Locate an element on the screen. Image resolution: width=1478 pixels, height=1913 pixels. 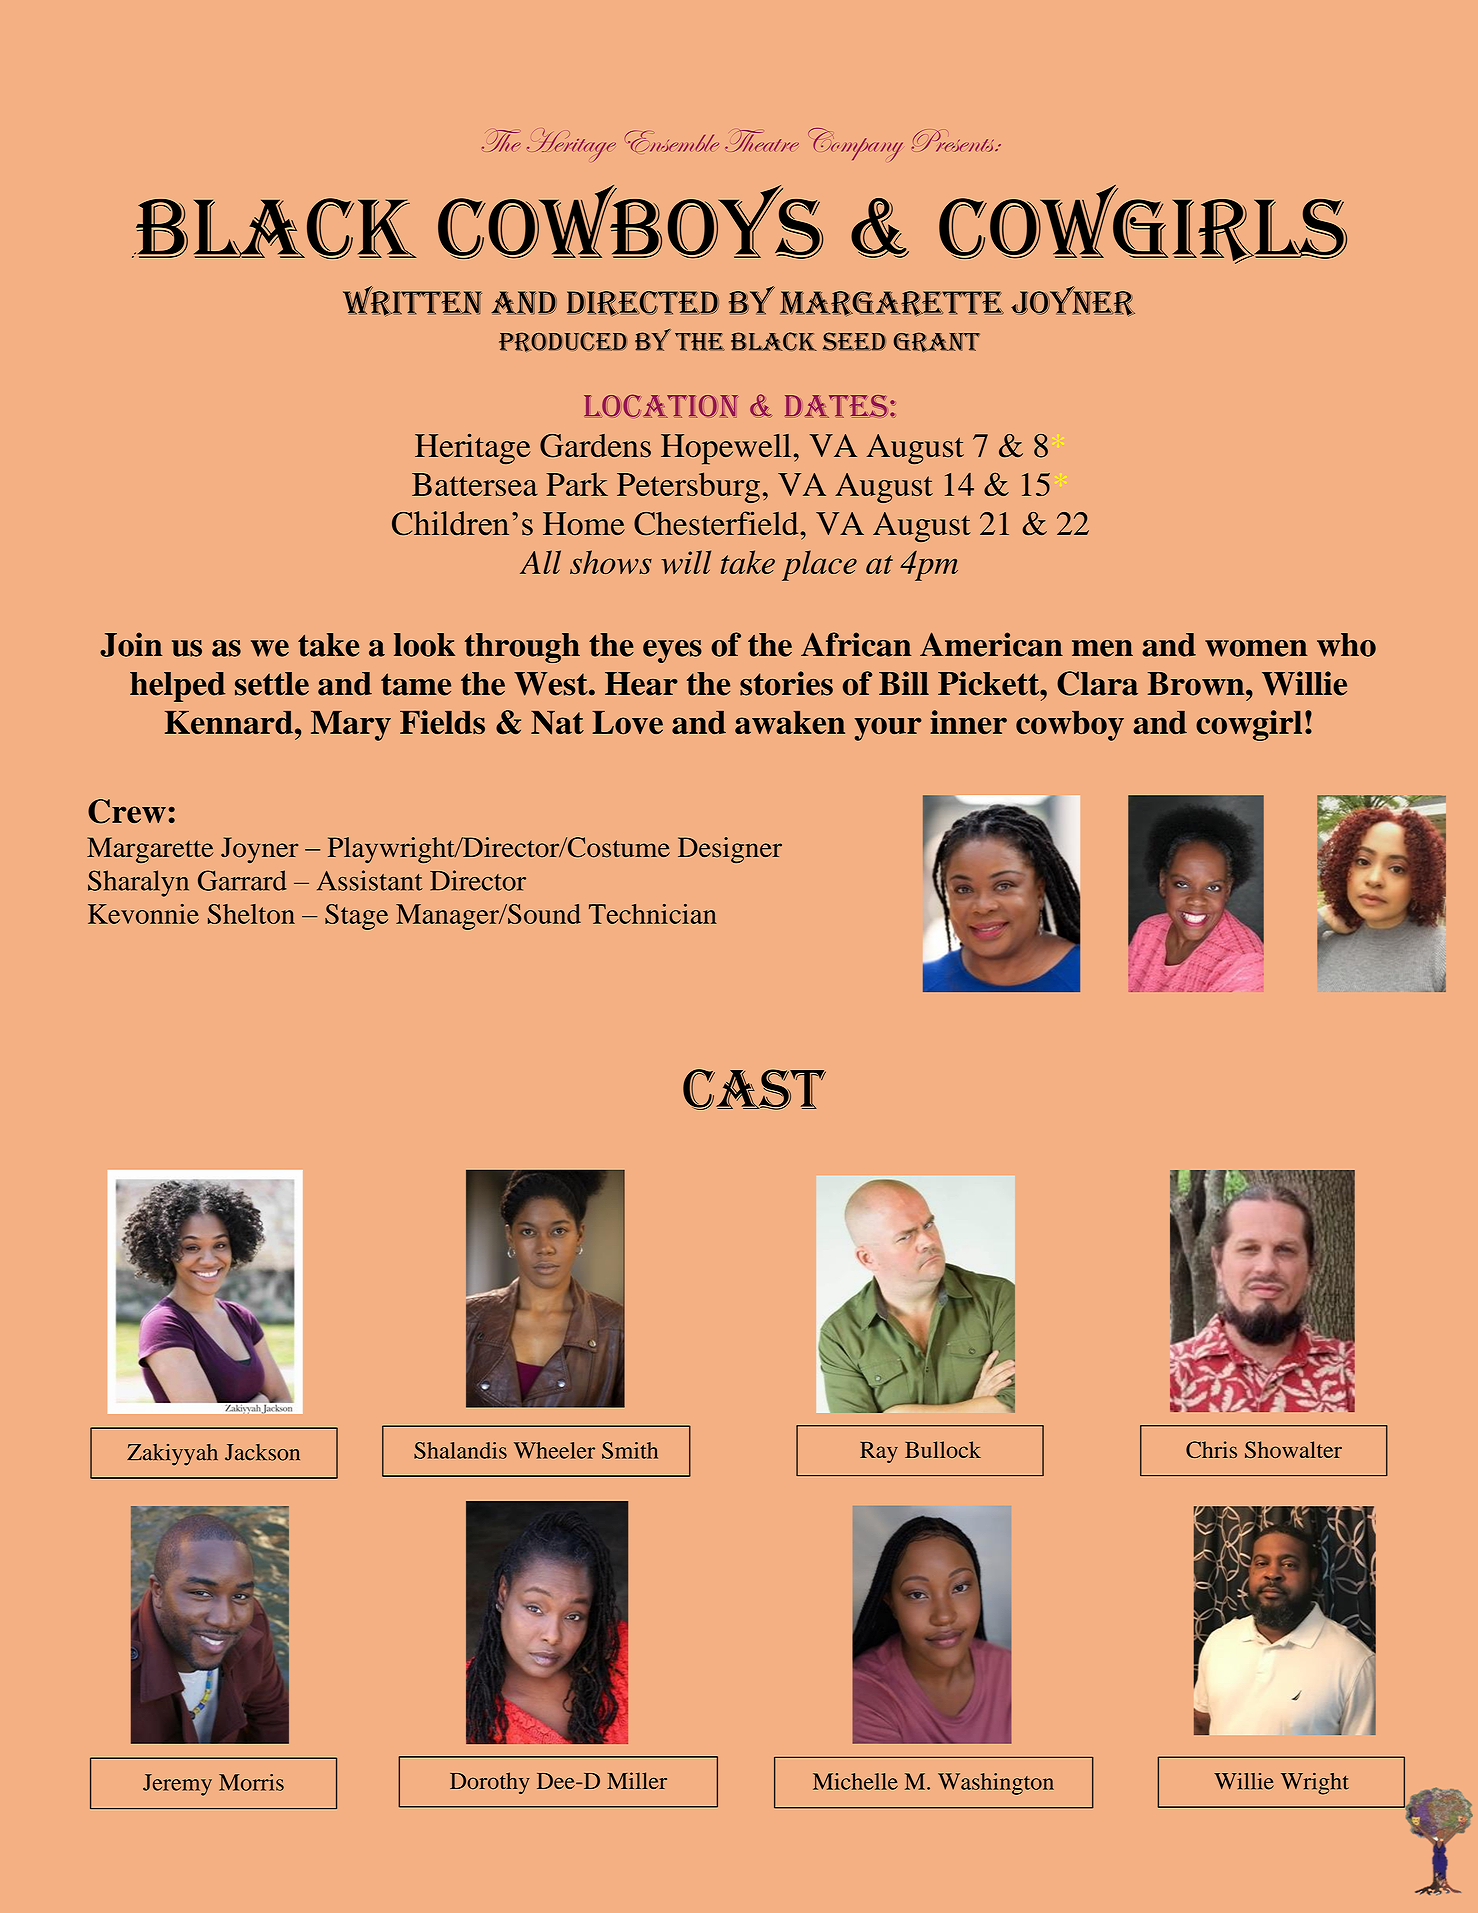
Shelton is located at coordinates (251, 914).
